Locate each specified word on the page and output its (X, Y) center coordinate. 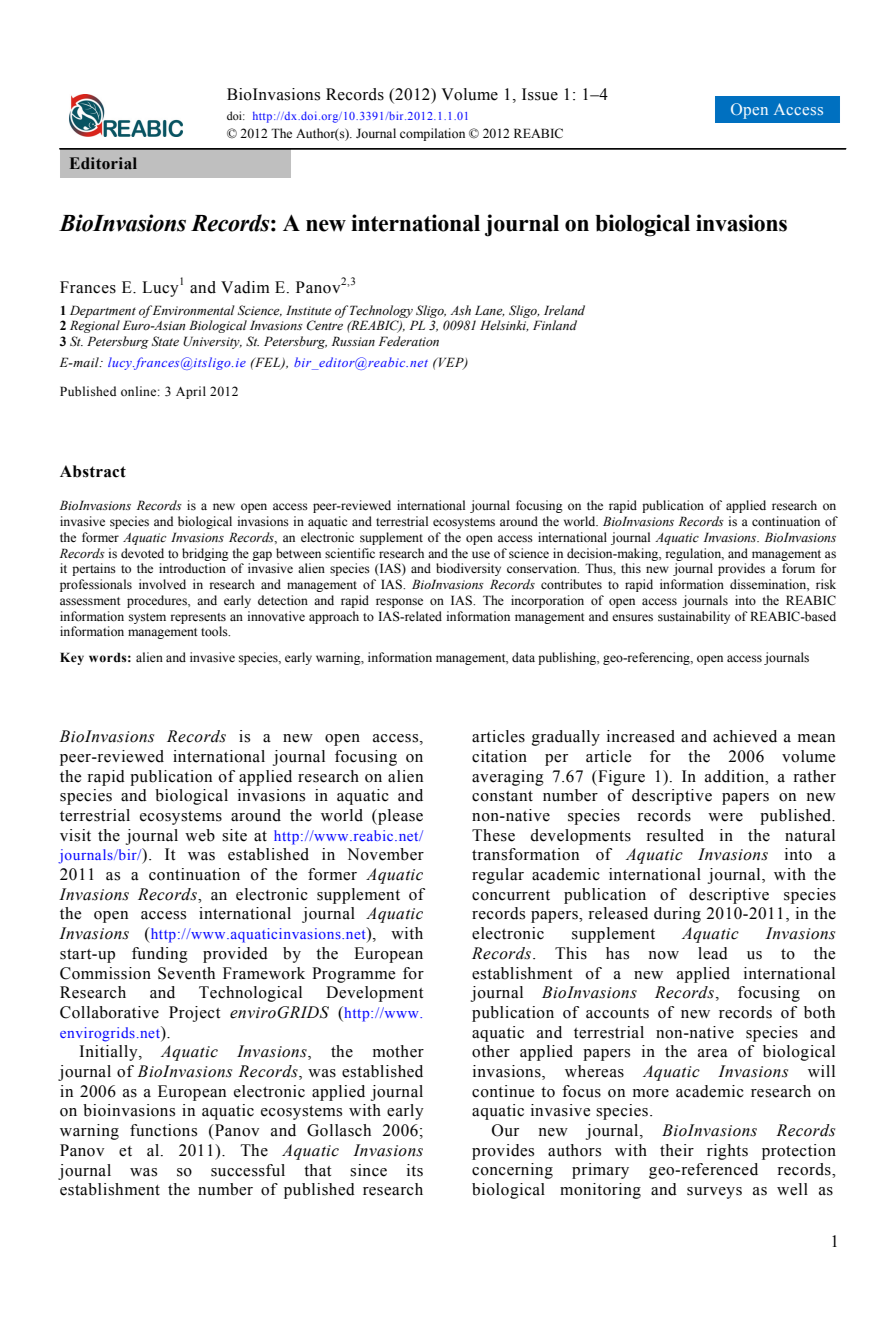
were (725, 817)
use (481, 555)
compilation (432, 134)
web (200, 835)
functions (163, 1130)
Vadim (245, 287)
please (399, 817)
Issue (540, 94)
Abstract (93, 471)
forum (798, 568)
